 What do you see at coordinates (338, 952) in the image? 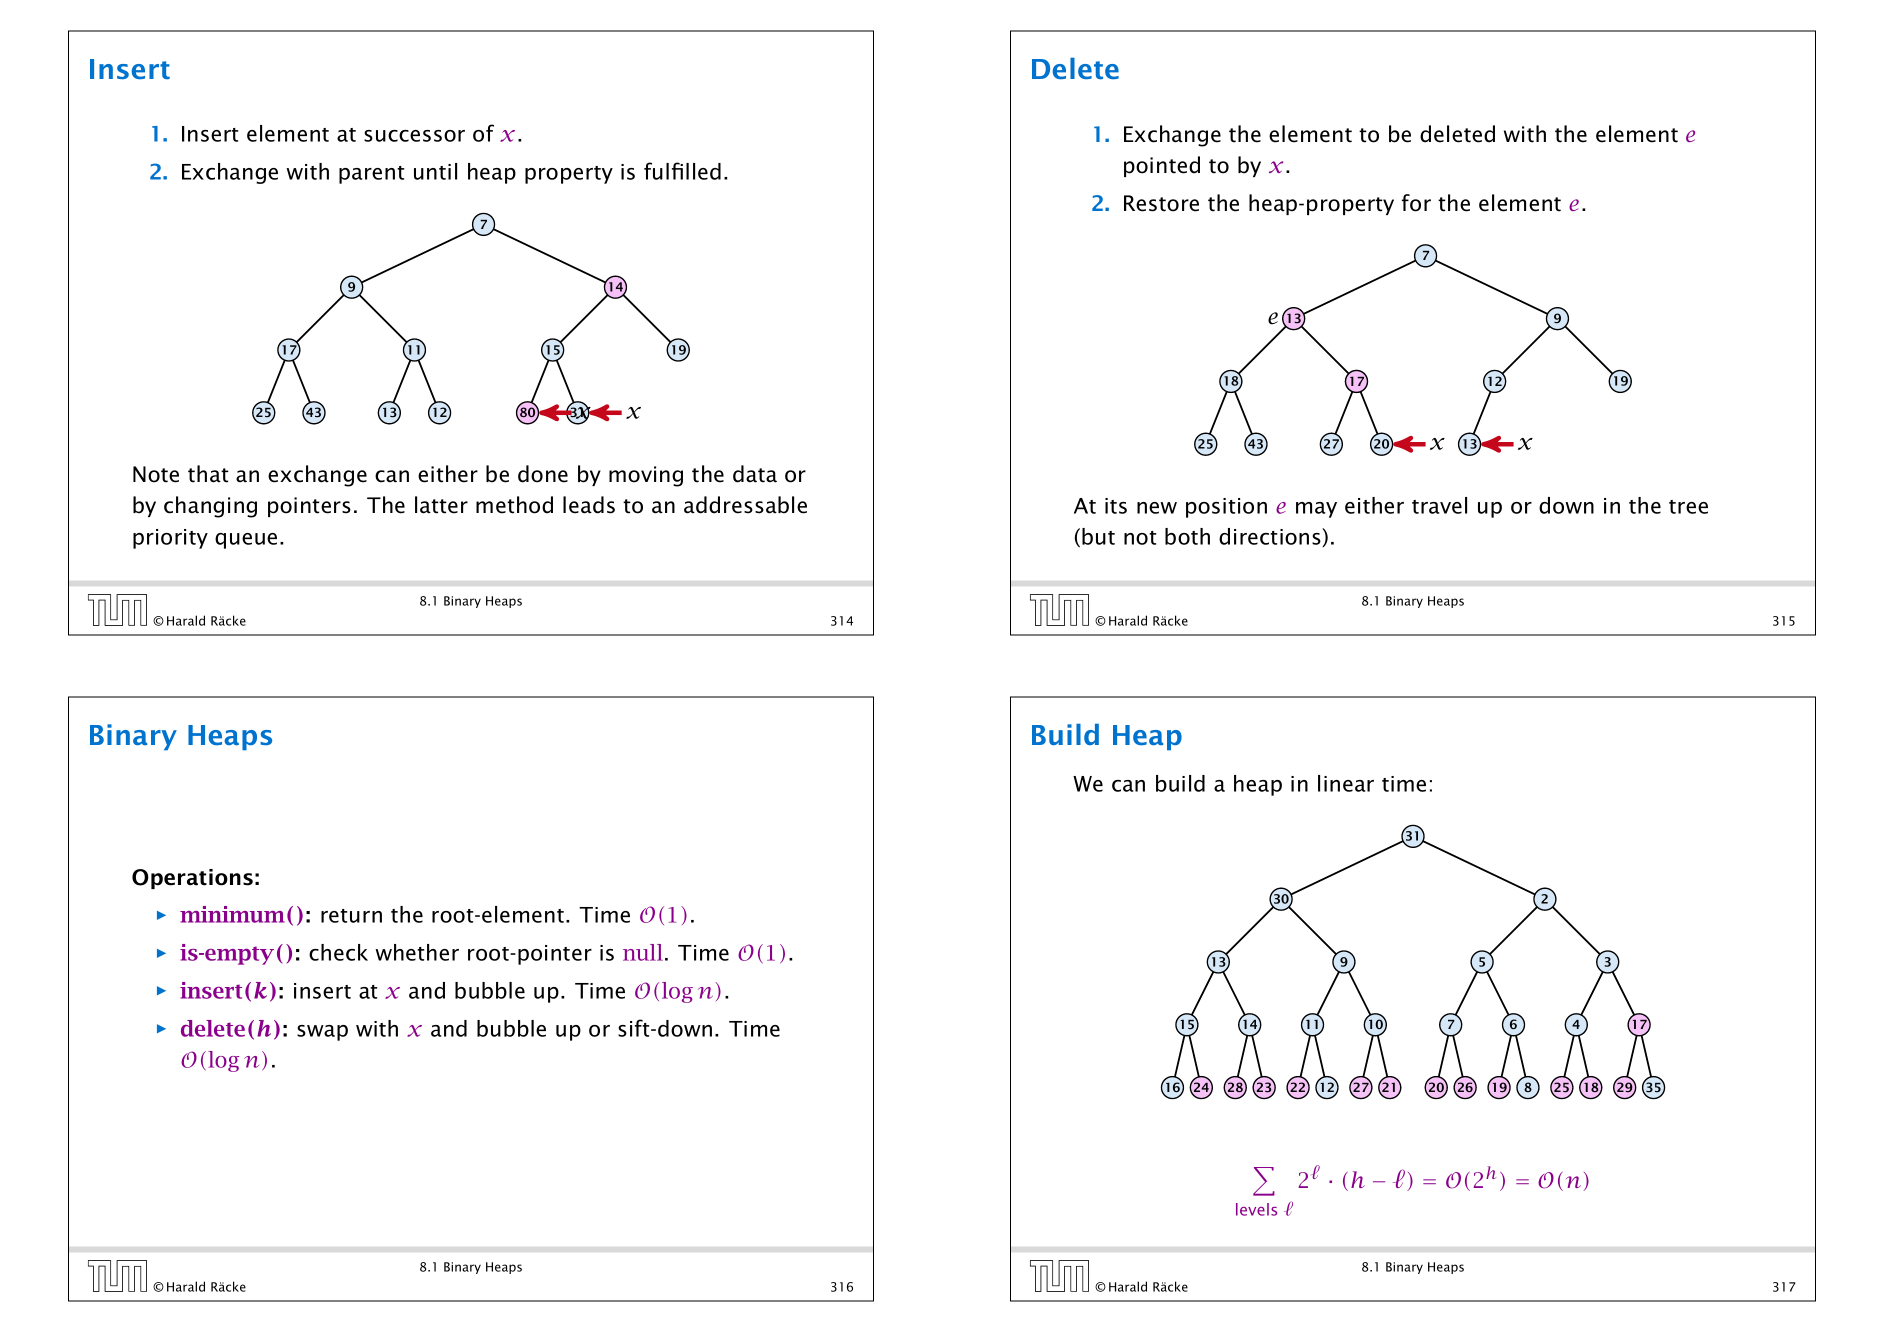
I see `check` at bounding box center [338, 952].
